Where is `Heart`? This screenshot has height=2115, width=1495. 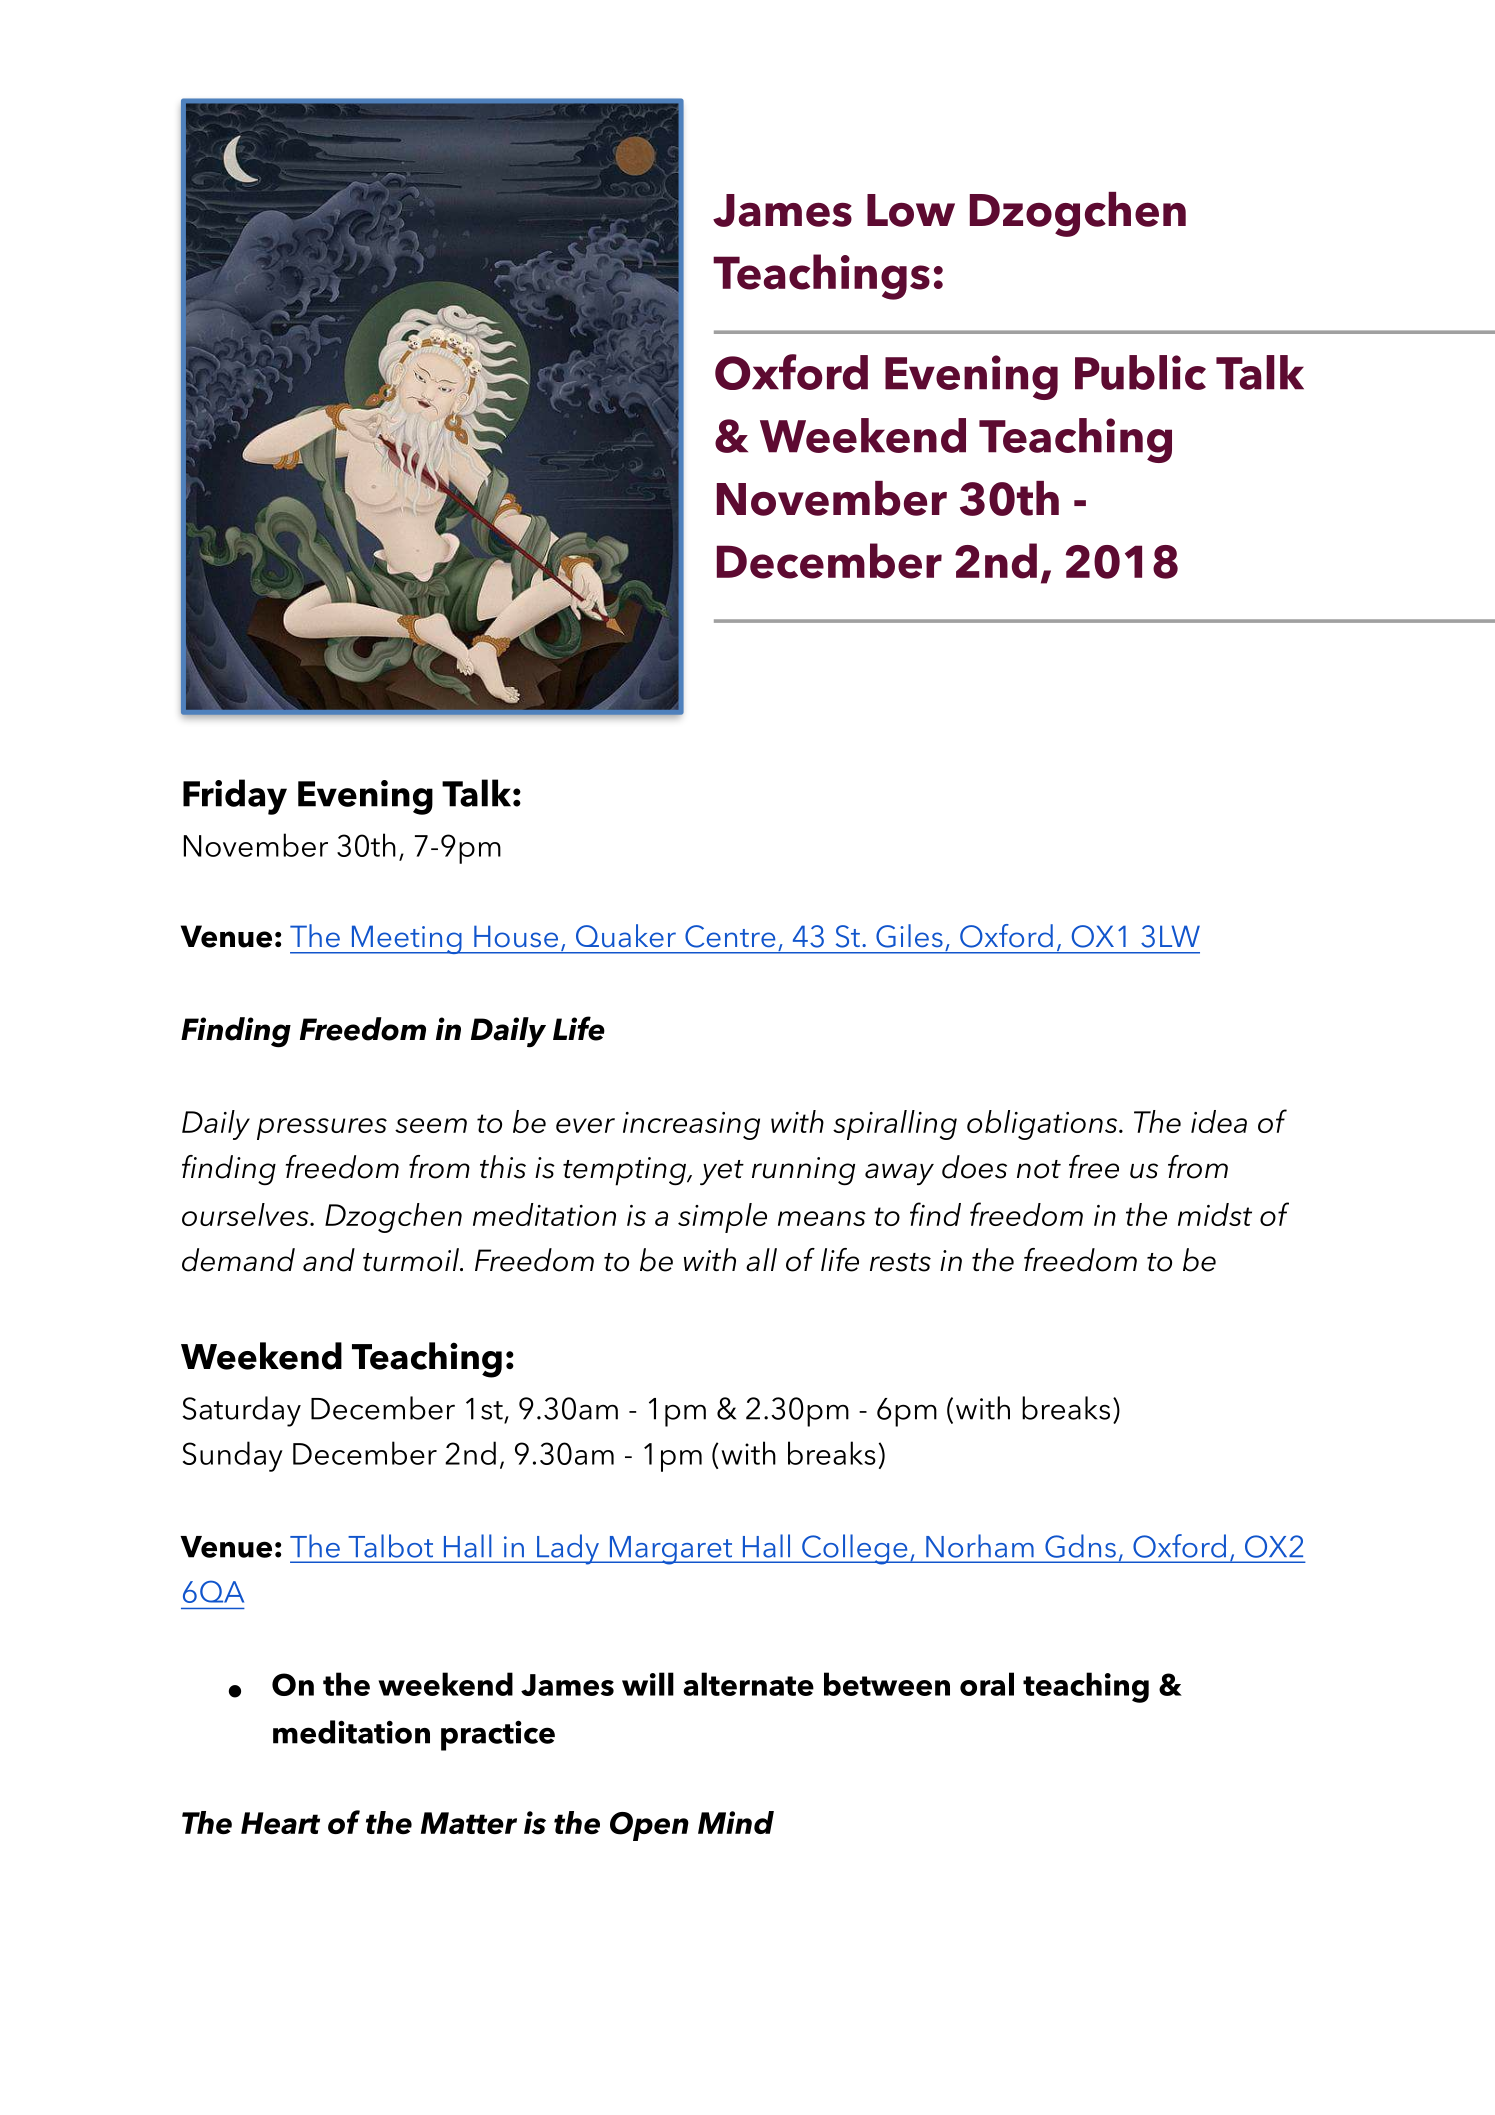
Heart is located at coordinates (280, 1823).
